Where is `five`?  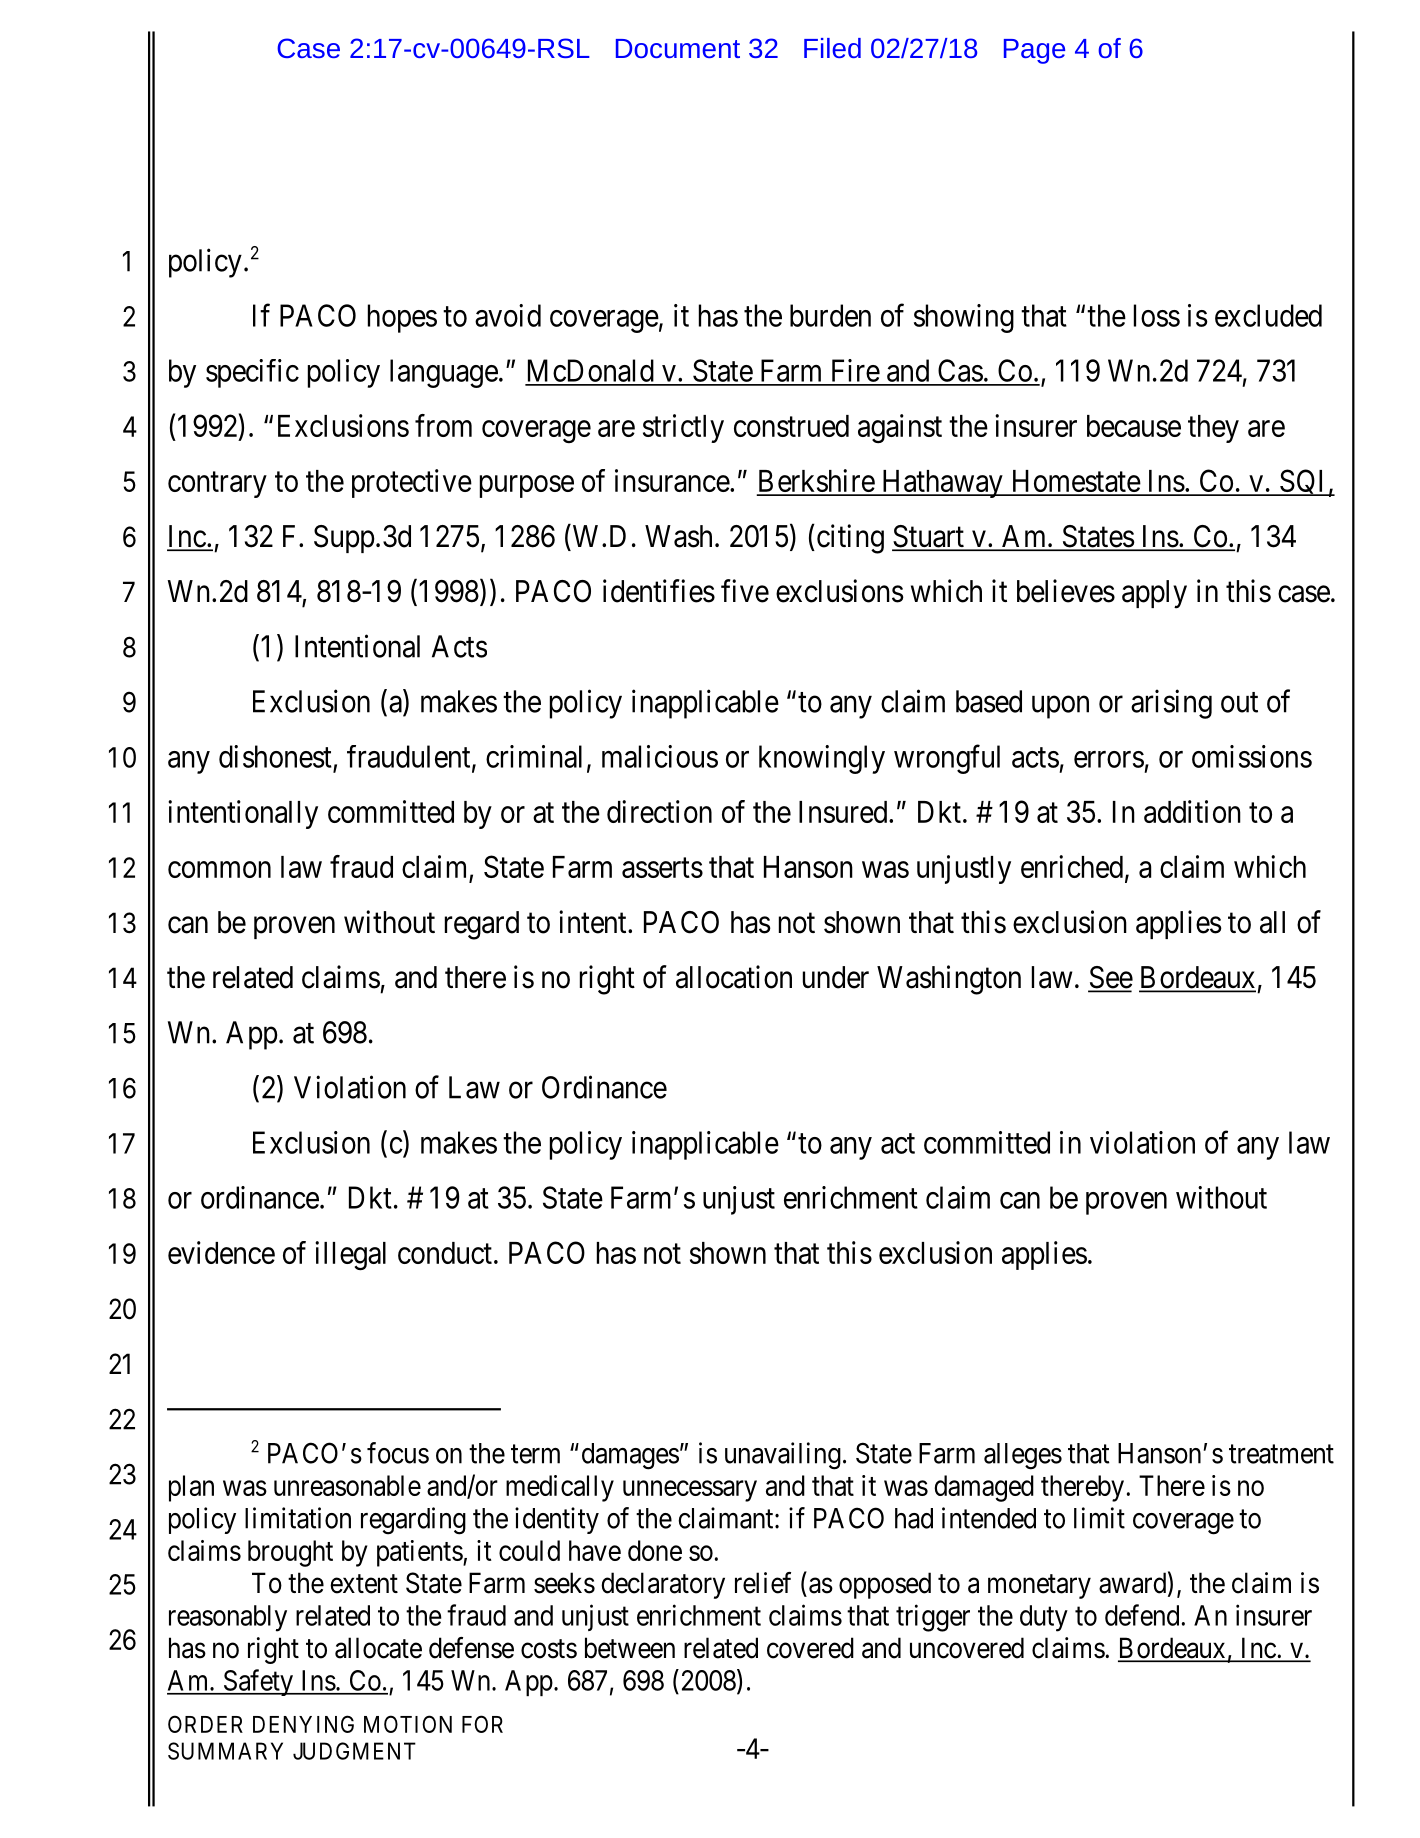 five is located at coordinates (745, 591).
